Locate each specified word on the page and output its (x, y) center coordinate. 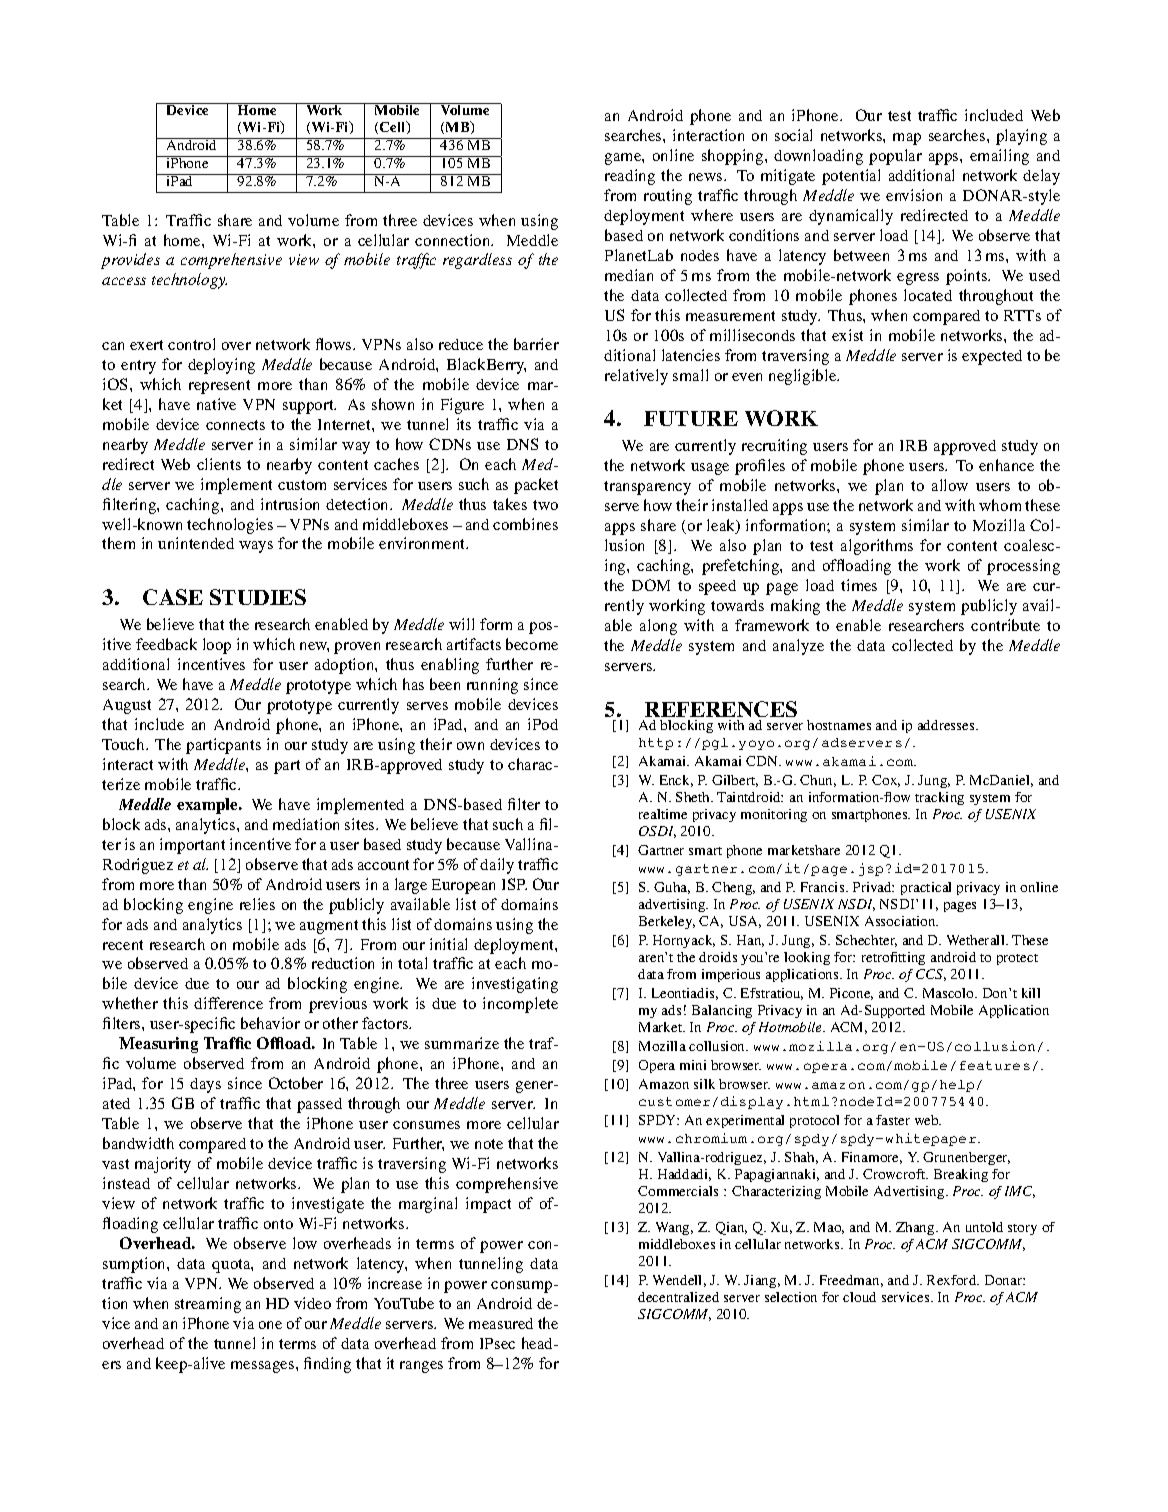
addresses (947, 725)
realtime (663, 814)
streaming (208, 1305)
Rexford (953, 1280)
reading (630, 177)
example (208, 806)
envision (914, 195)
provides (130, 261)
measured (501, 1323)
